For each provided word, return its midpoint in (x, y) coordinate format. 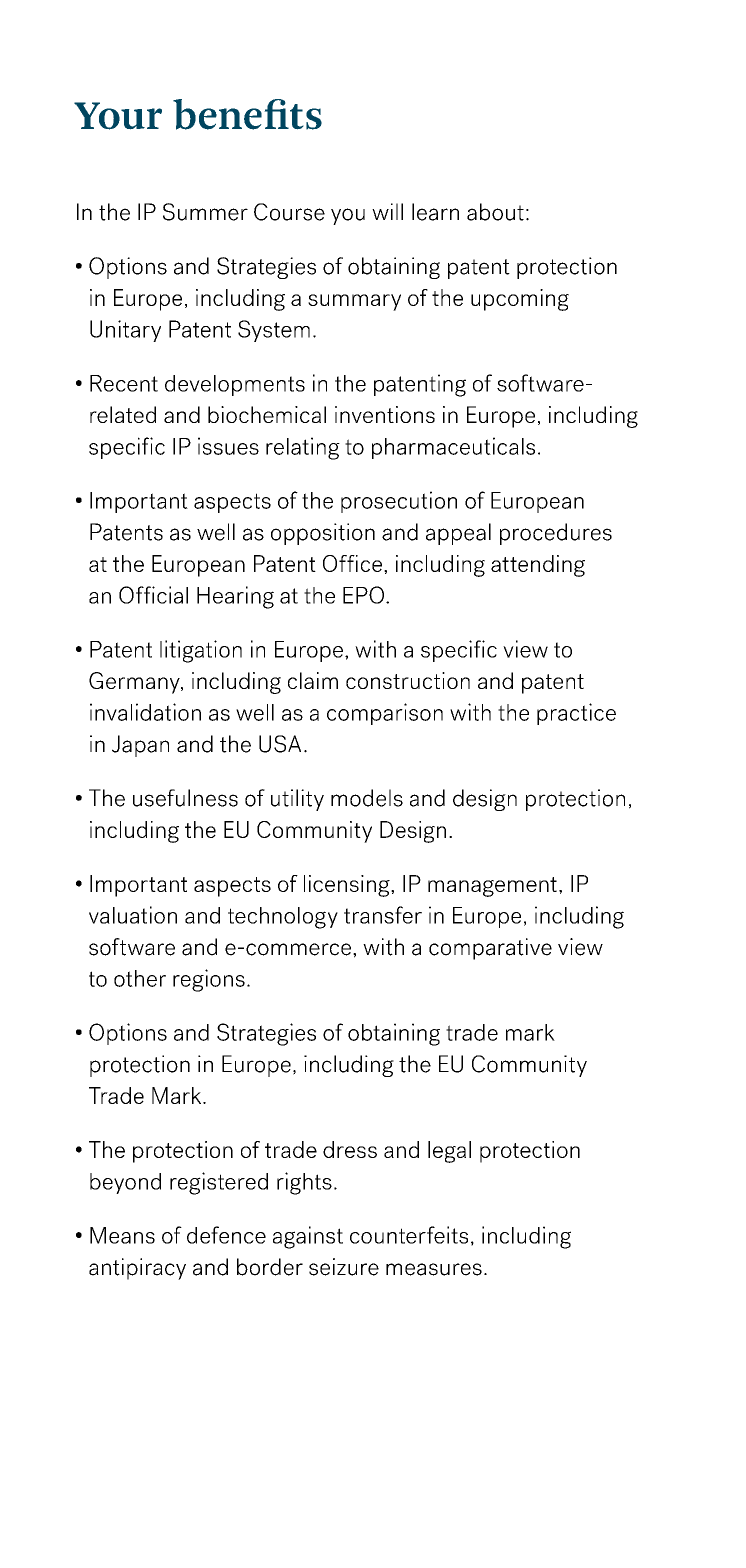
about (495, 212)
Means (122, 1235)
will (387, 211)
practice (576, 714)
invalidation (145, 712)
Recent (124, 383)
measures (434, 1269)
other (140, 978)
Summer (205, 212)
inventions (385, 414)
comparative (490, 949)
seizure (344, 1267)
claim (313, 680)
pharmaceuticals (453, 448)
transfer (383, 915)
